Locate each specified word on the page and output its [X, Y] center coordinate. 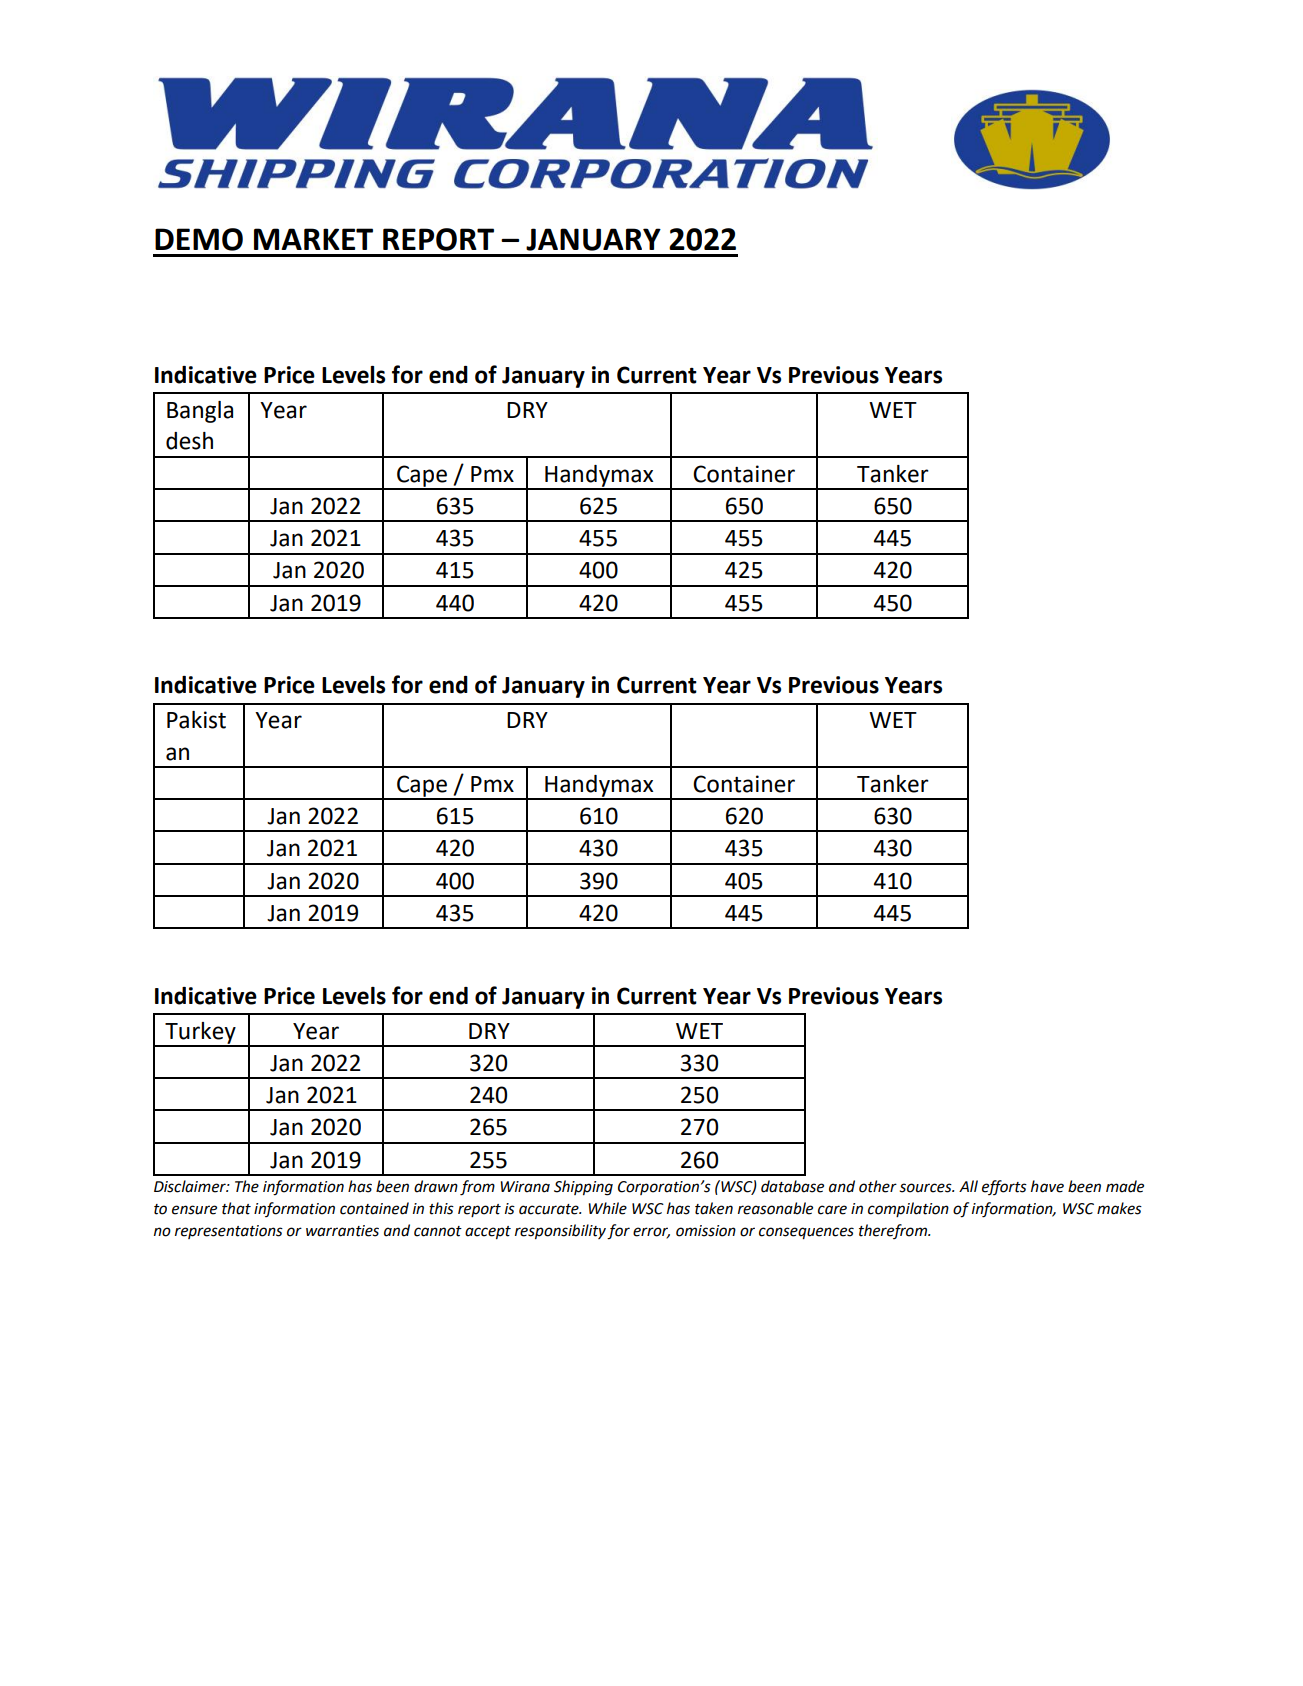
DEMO [199, 239]
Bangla [200, 412]
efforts [1004, 1187]
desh [189, 441]
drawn [436, 1186]
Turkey [200, 1034]
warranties [342, 1231]
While [607, 1208]
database [792, 1186]
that [236, 1208]
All [968, 1186]
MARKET [313, 239]
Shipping [583, 1188]
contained [374, 1208]
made [1125, 1186]
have [1047, 1186]
